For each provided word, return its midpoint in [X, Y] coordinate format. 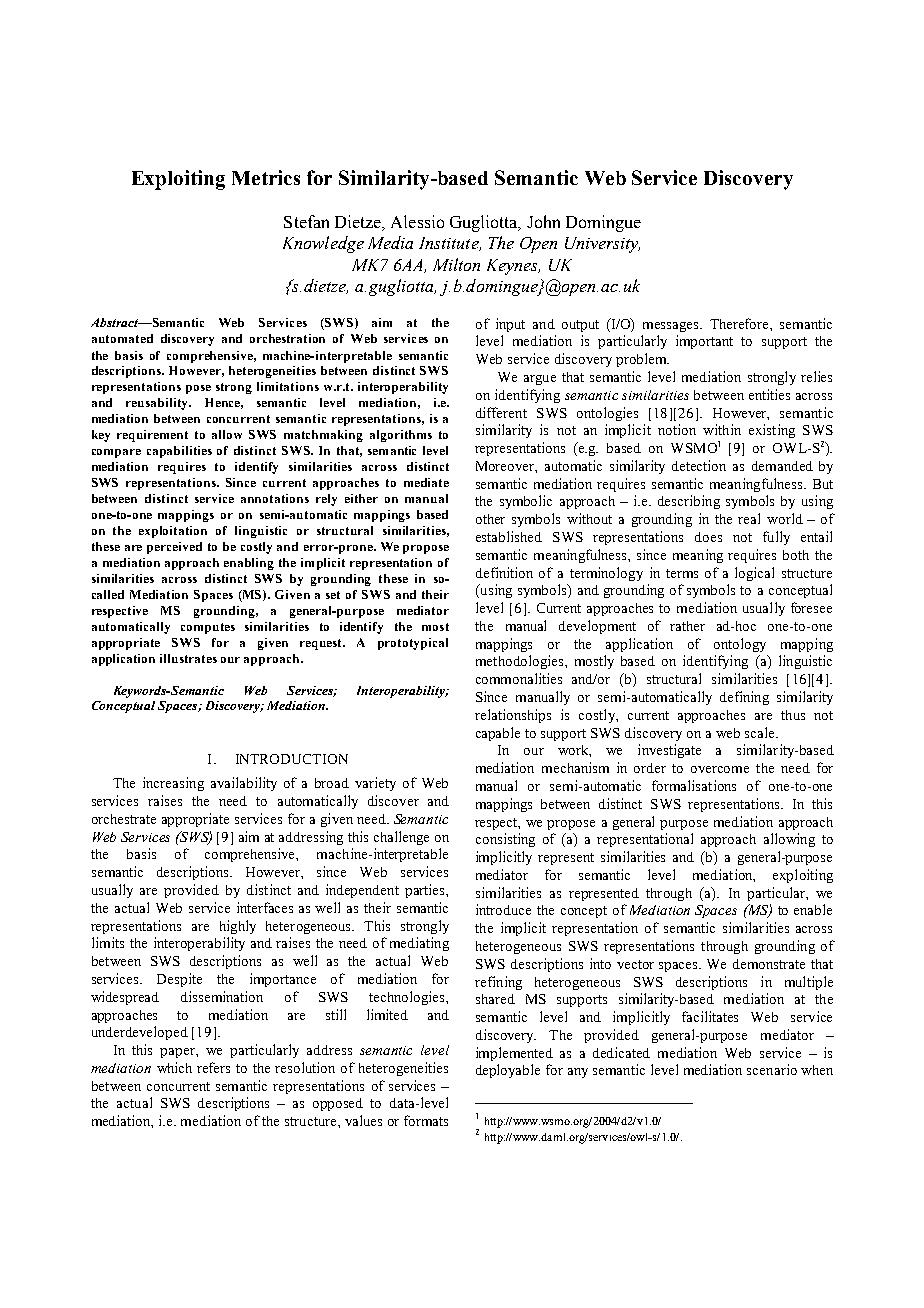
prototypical [413, 644]
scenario [772, 1069]
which [174, 1067]
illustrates [188, 658]
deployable [508, 1071]
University [602, 245]
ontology [740, 645]
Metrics [266, 177]
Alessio [417, 221]
